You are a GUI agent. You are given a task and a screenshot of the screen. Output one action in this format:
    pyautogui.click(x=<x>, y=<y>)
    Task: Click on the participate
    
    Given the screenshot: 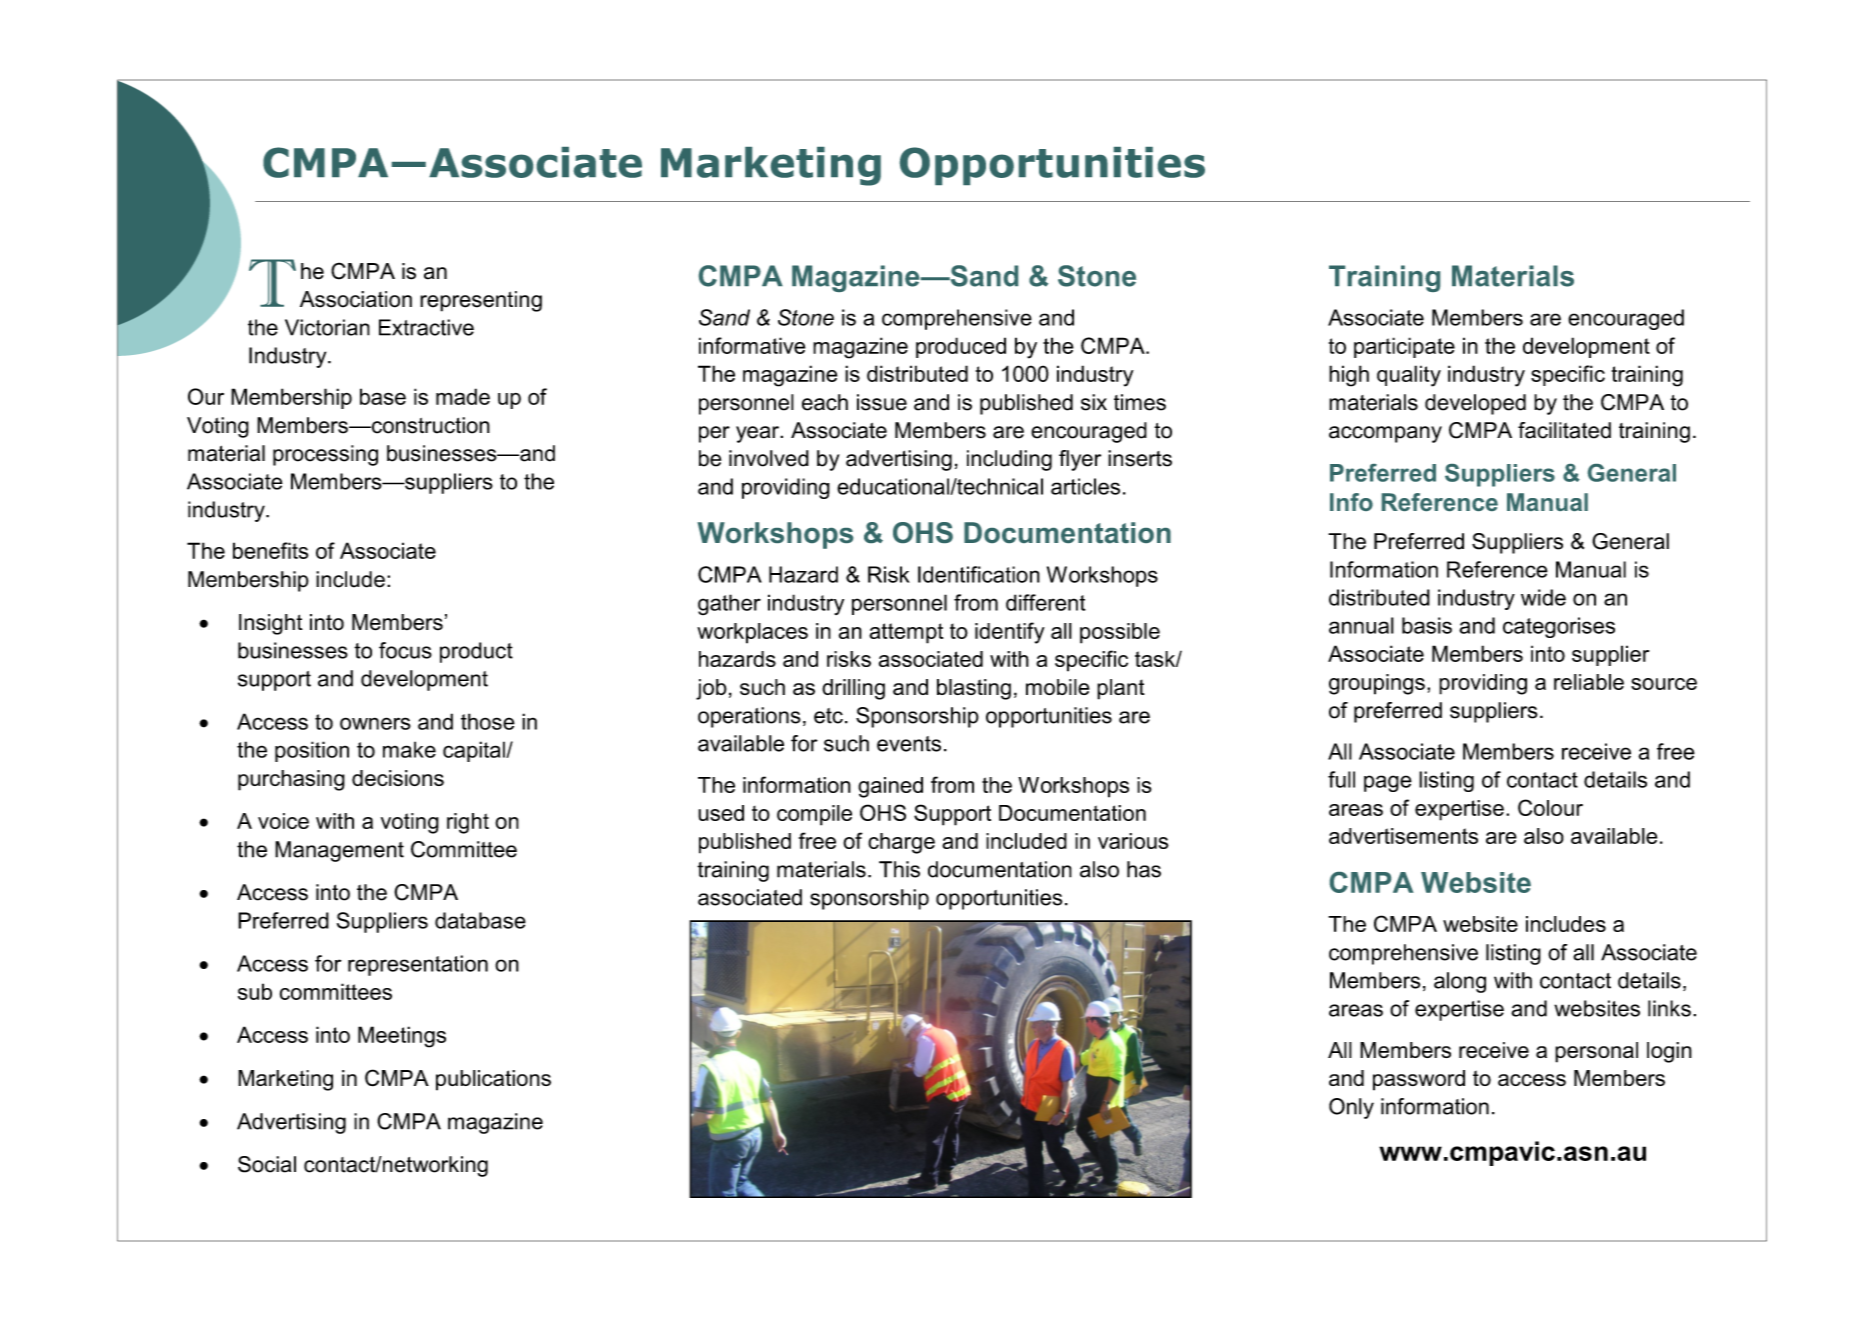 What is the action you would take?
    pyautogui.click(x=1404, y=347)
